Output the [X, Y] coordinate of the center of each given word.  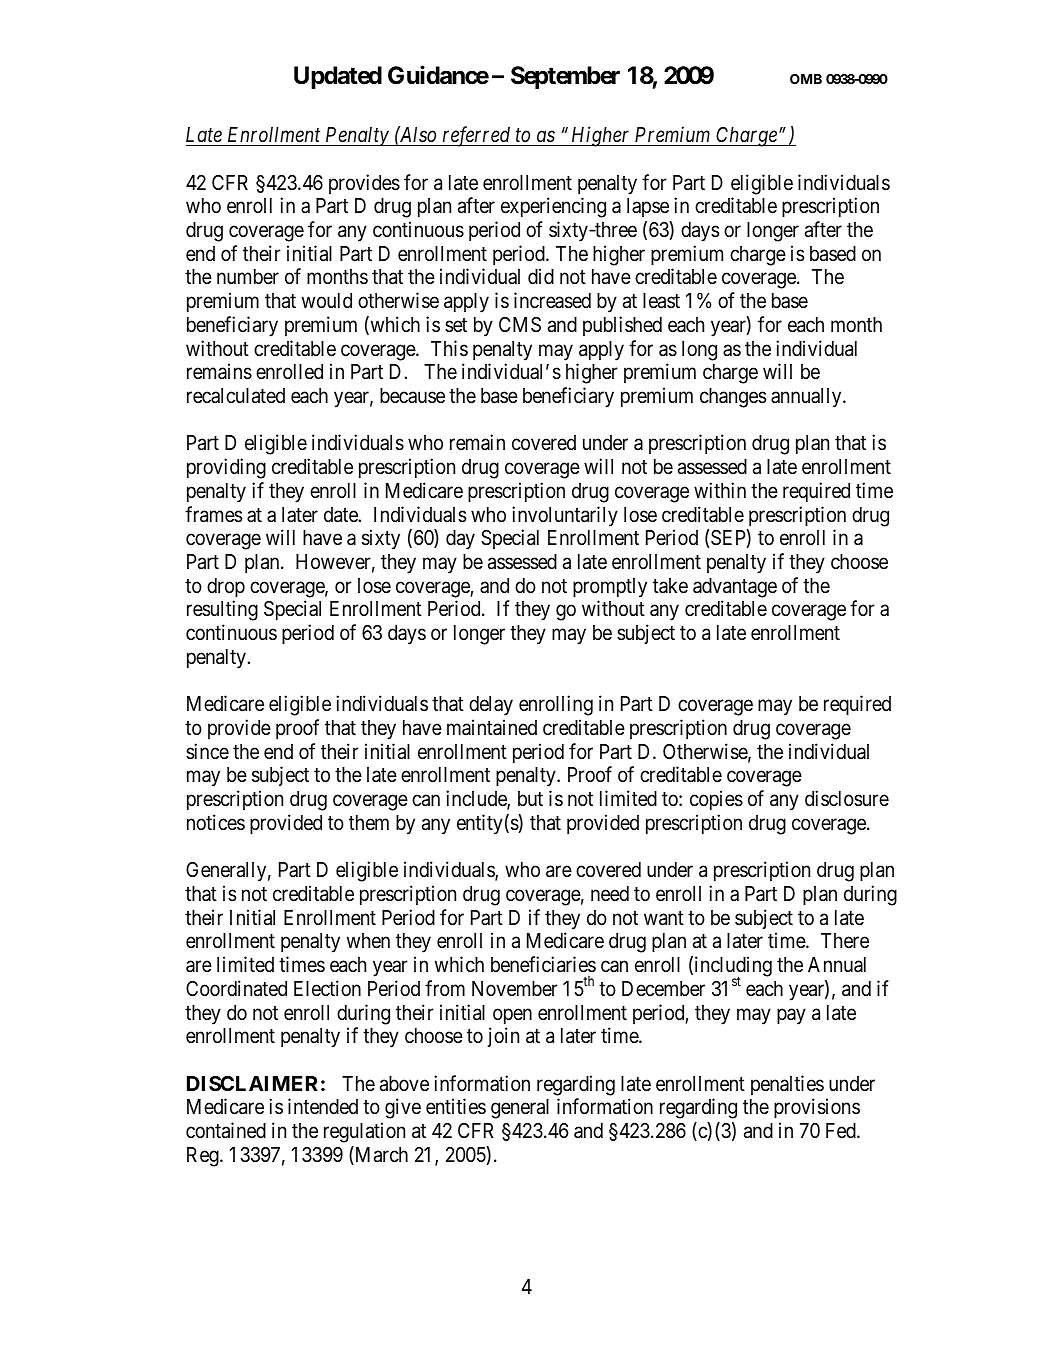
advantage [735, 588]
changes [733, 398]
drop [226, 588]
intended [323, 1106]
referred [477, 136]
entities [456, 1106]
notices [216, 822]
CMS [520, 325]
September [565, 77]
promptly [610, 588]
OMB [806, 79]
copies [716, 800]
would [327, 301]
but [530, 798]
